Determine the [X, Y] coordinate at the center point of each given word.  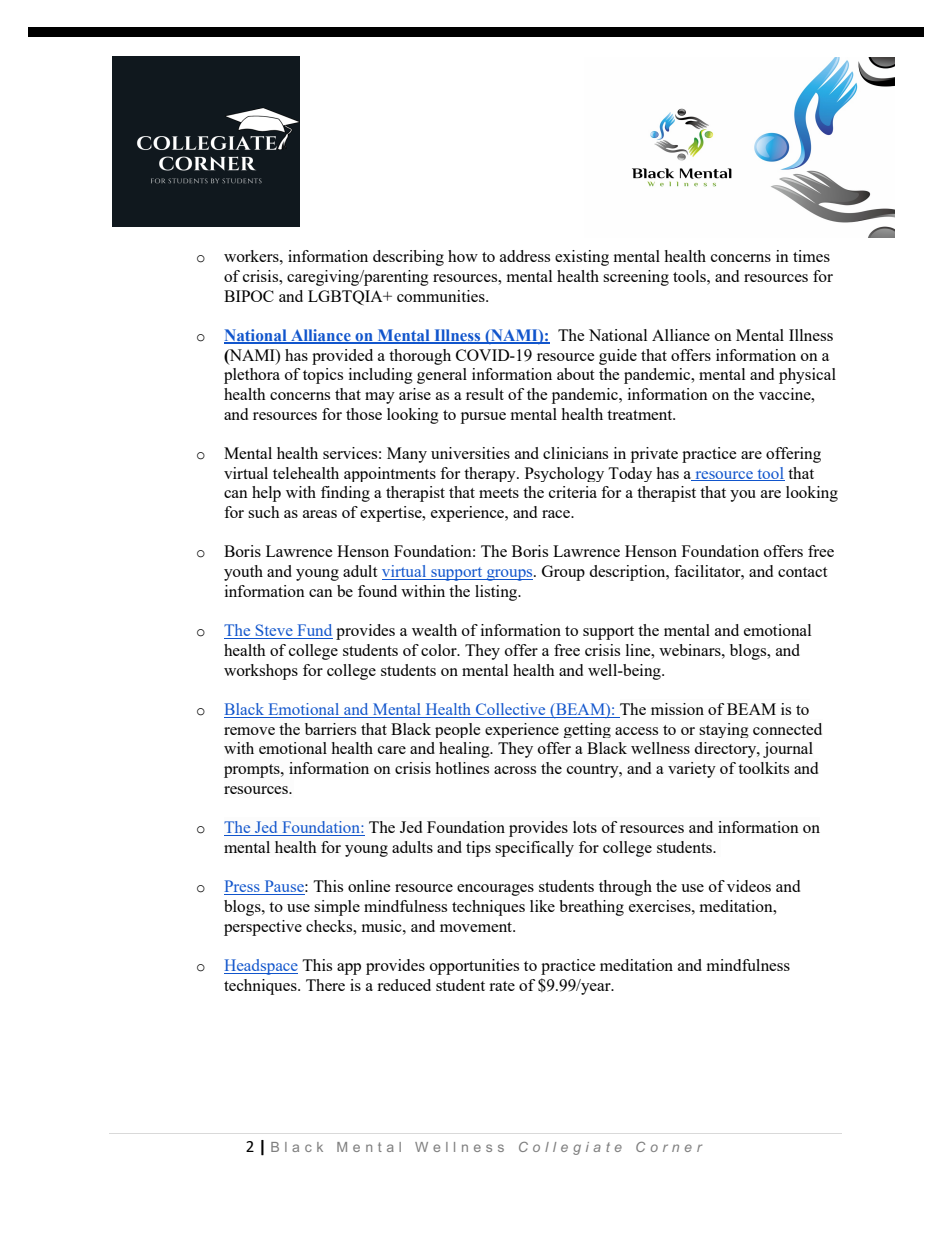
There [325, 985]
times [811, 256]
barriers [330, 729]
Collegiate [570, 1148]
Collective [511, 710]
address [525, 256]
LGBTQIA [346, 297]
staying [724, 730]
